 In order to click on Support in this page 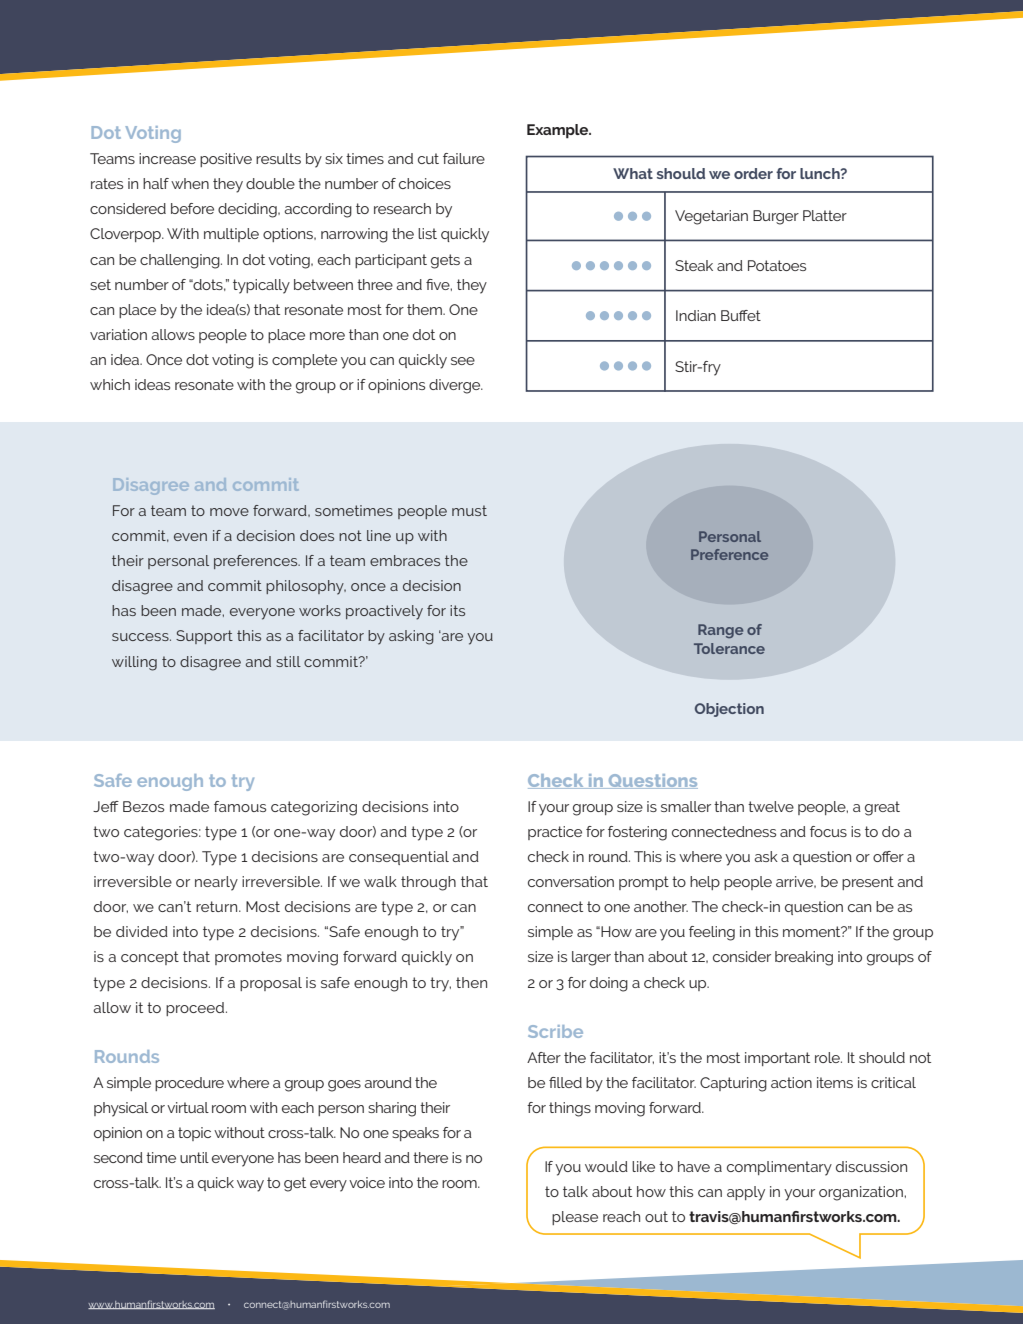, I will do `click(204, 637)`.
